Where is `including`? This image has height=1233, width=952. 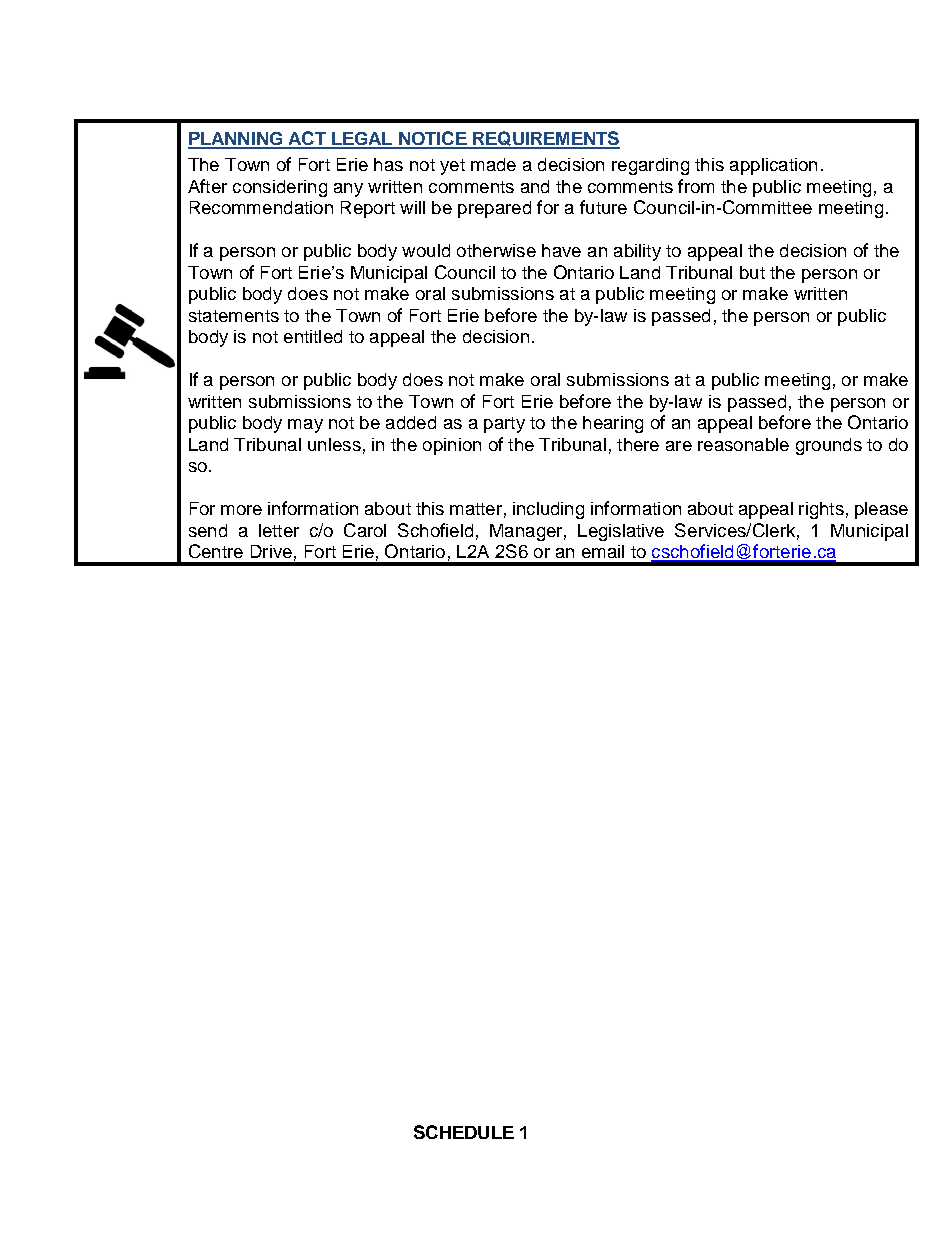
including is located at coordinates (548, 510).
